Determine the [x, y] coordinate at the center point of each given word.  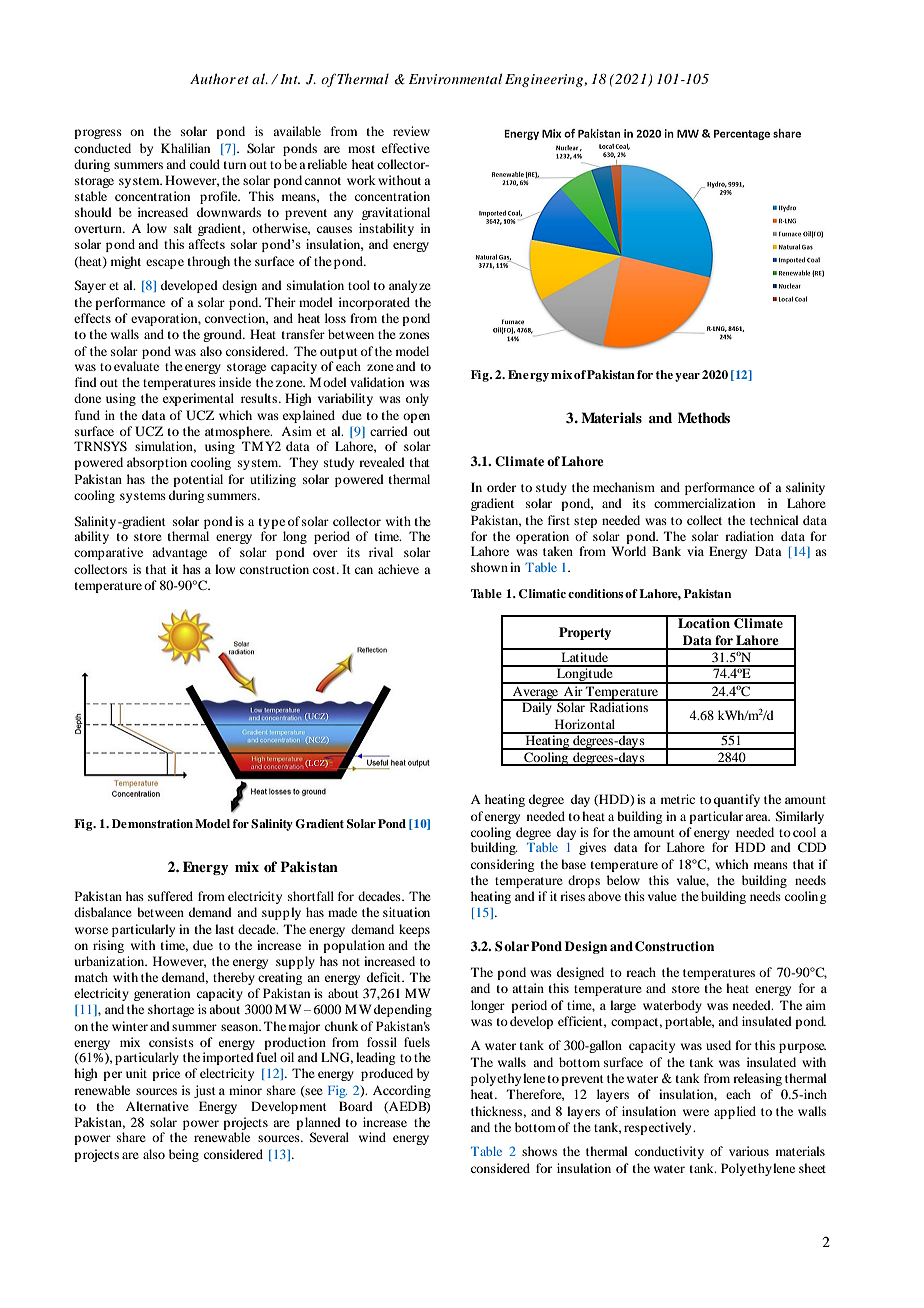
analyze [410, 286]
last [224, 929]
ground [223, 335]
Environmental [455, 78]
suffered [170, 896]
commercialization [704, 503]
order [501, 487]
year [687, 377]
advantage [179, 553]
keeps [414, 930]
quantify [737, 800]
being [184, 1155]
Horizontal [585, 724]
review [411, 131]
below [623, 880]
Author [213, 78]
